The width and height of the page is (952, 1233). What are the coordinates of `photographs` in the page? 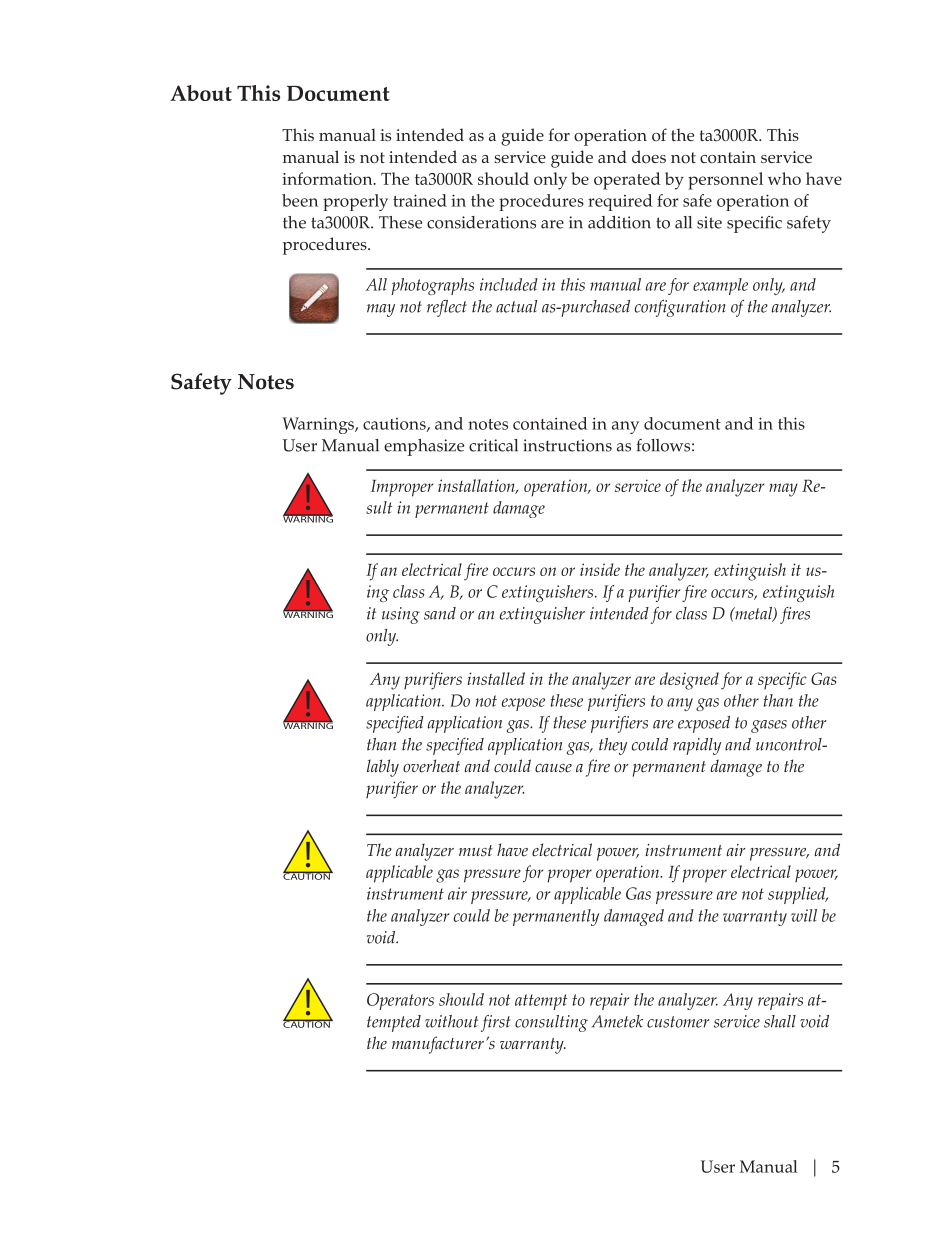 It's located at (432, 286).
